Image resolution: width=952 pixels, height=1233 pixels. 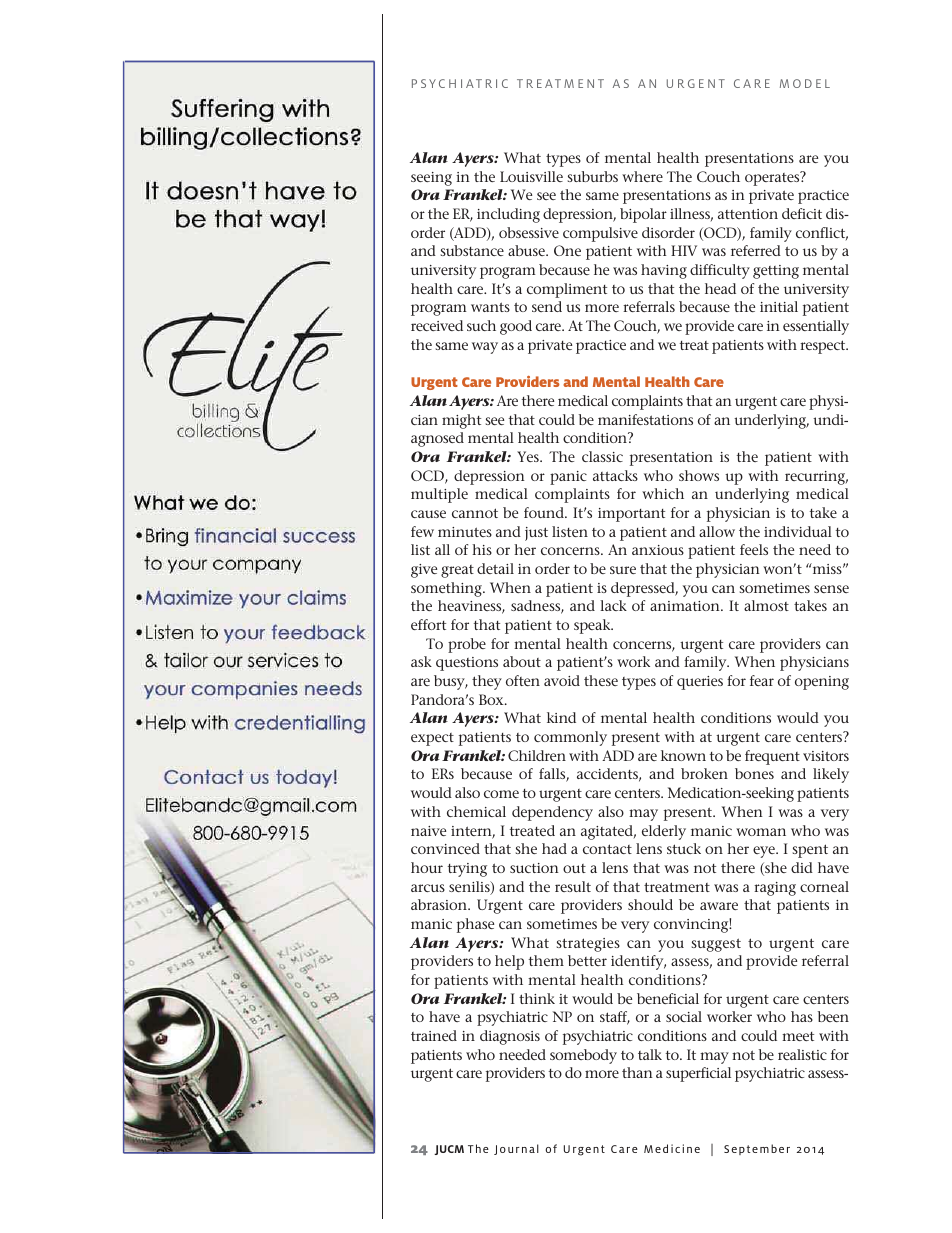 What do you see at coordinates (434, 1035) in the document?
I see `trained` at bounding box center [434, 1035].
